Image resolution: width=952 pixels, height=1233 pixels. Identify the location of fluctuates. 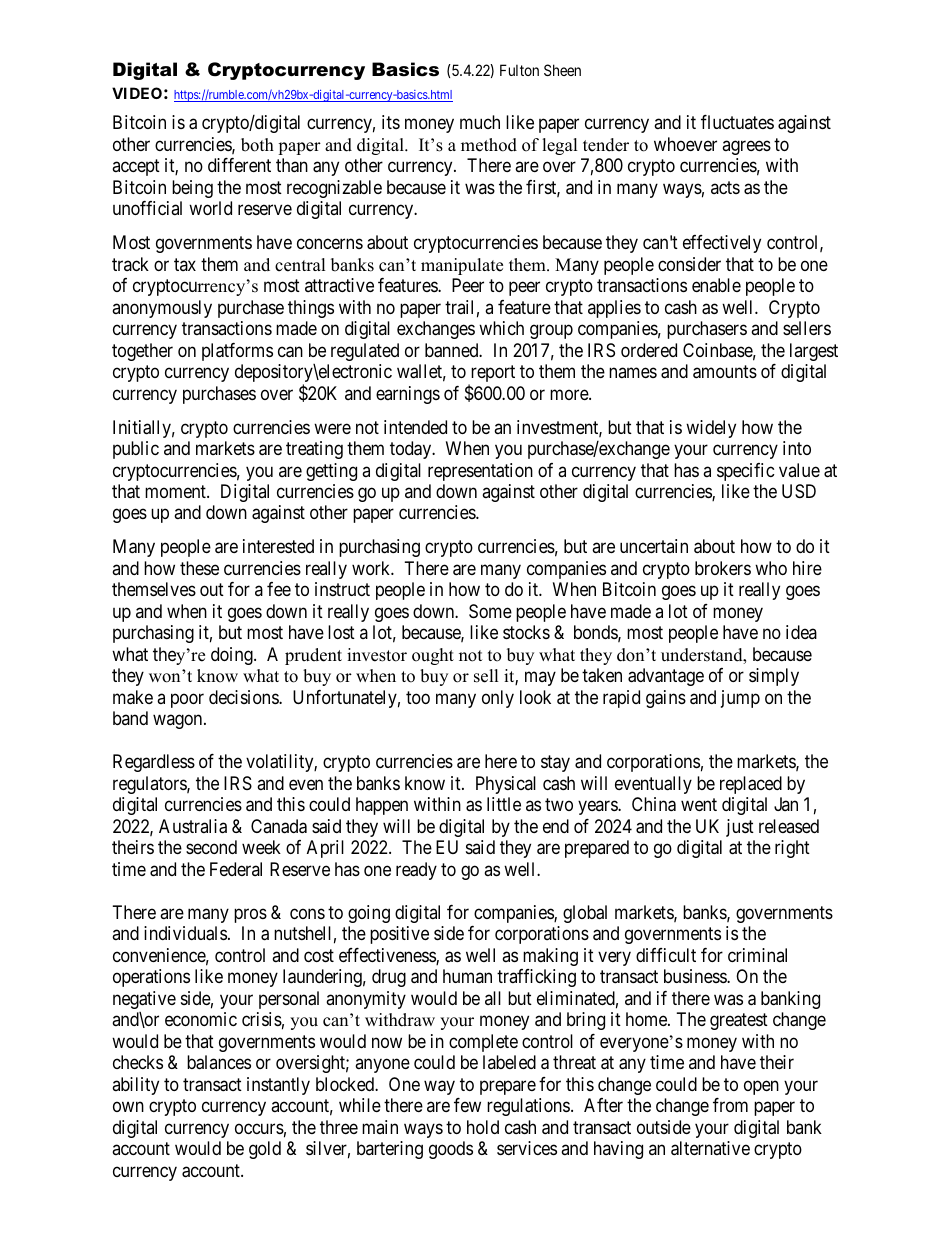
(737, 122).
